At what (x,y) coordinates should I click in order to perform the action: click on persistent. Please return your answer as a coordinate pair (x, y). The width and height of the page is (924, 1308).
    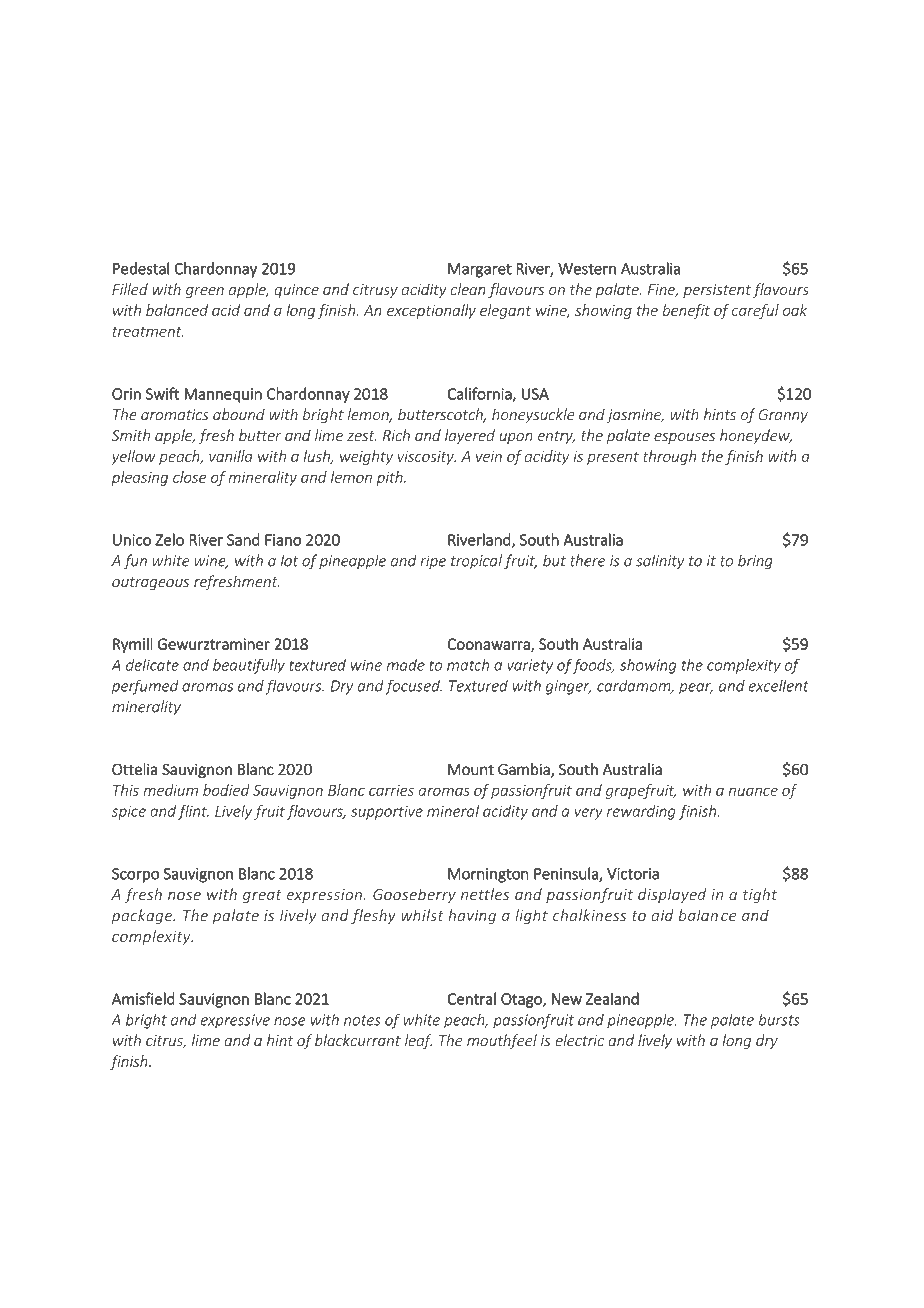
    Looking at the image, I should click on (717, 291).
